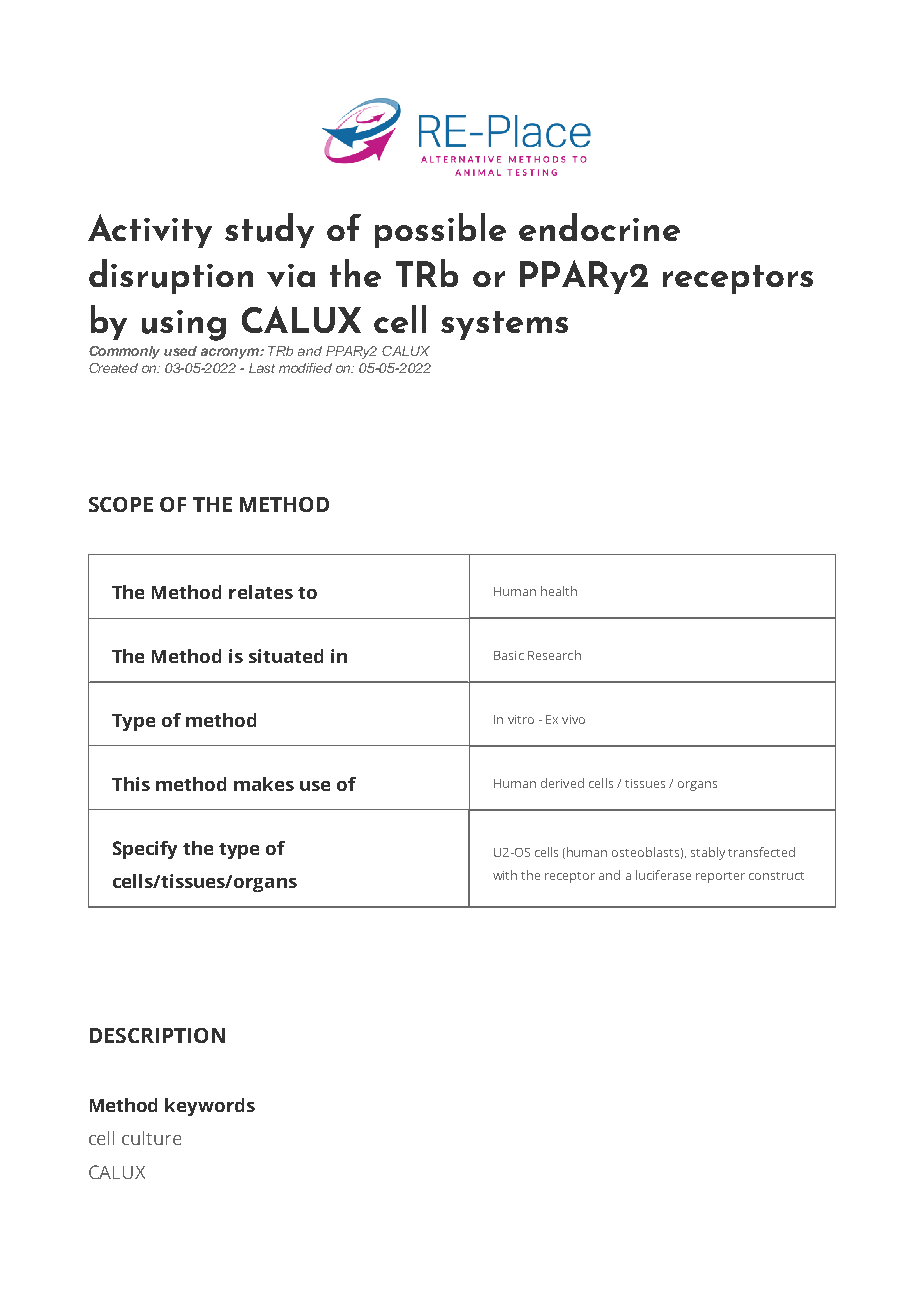 The image size is (924, 1308). I want to click on situated, so click(286, 656).
